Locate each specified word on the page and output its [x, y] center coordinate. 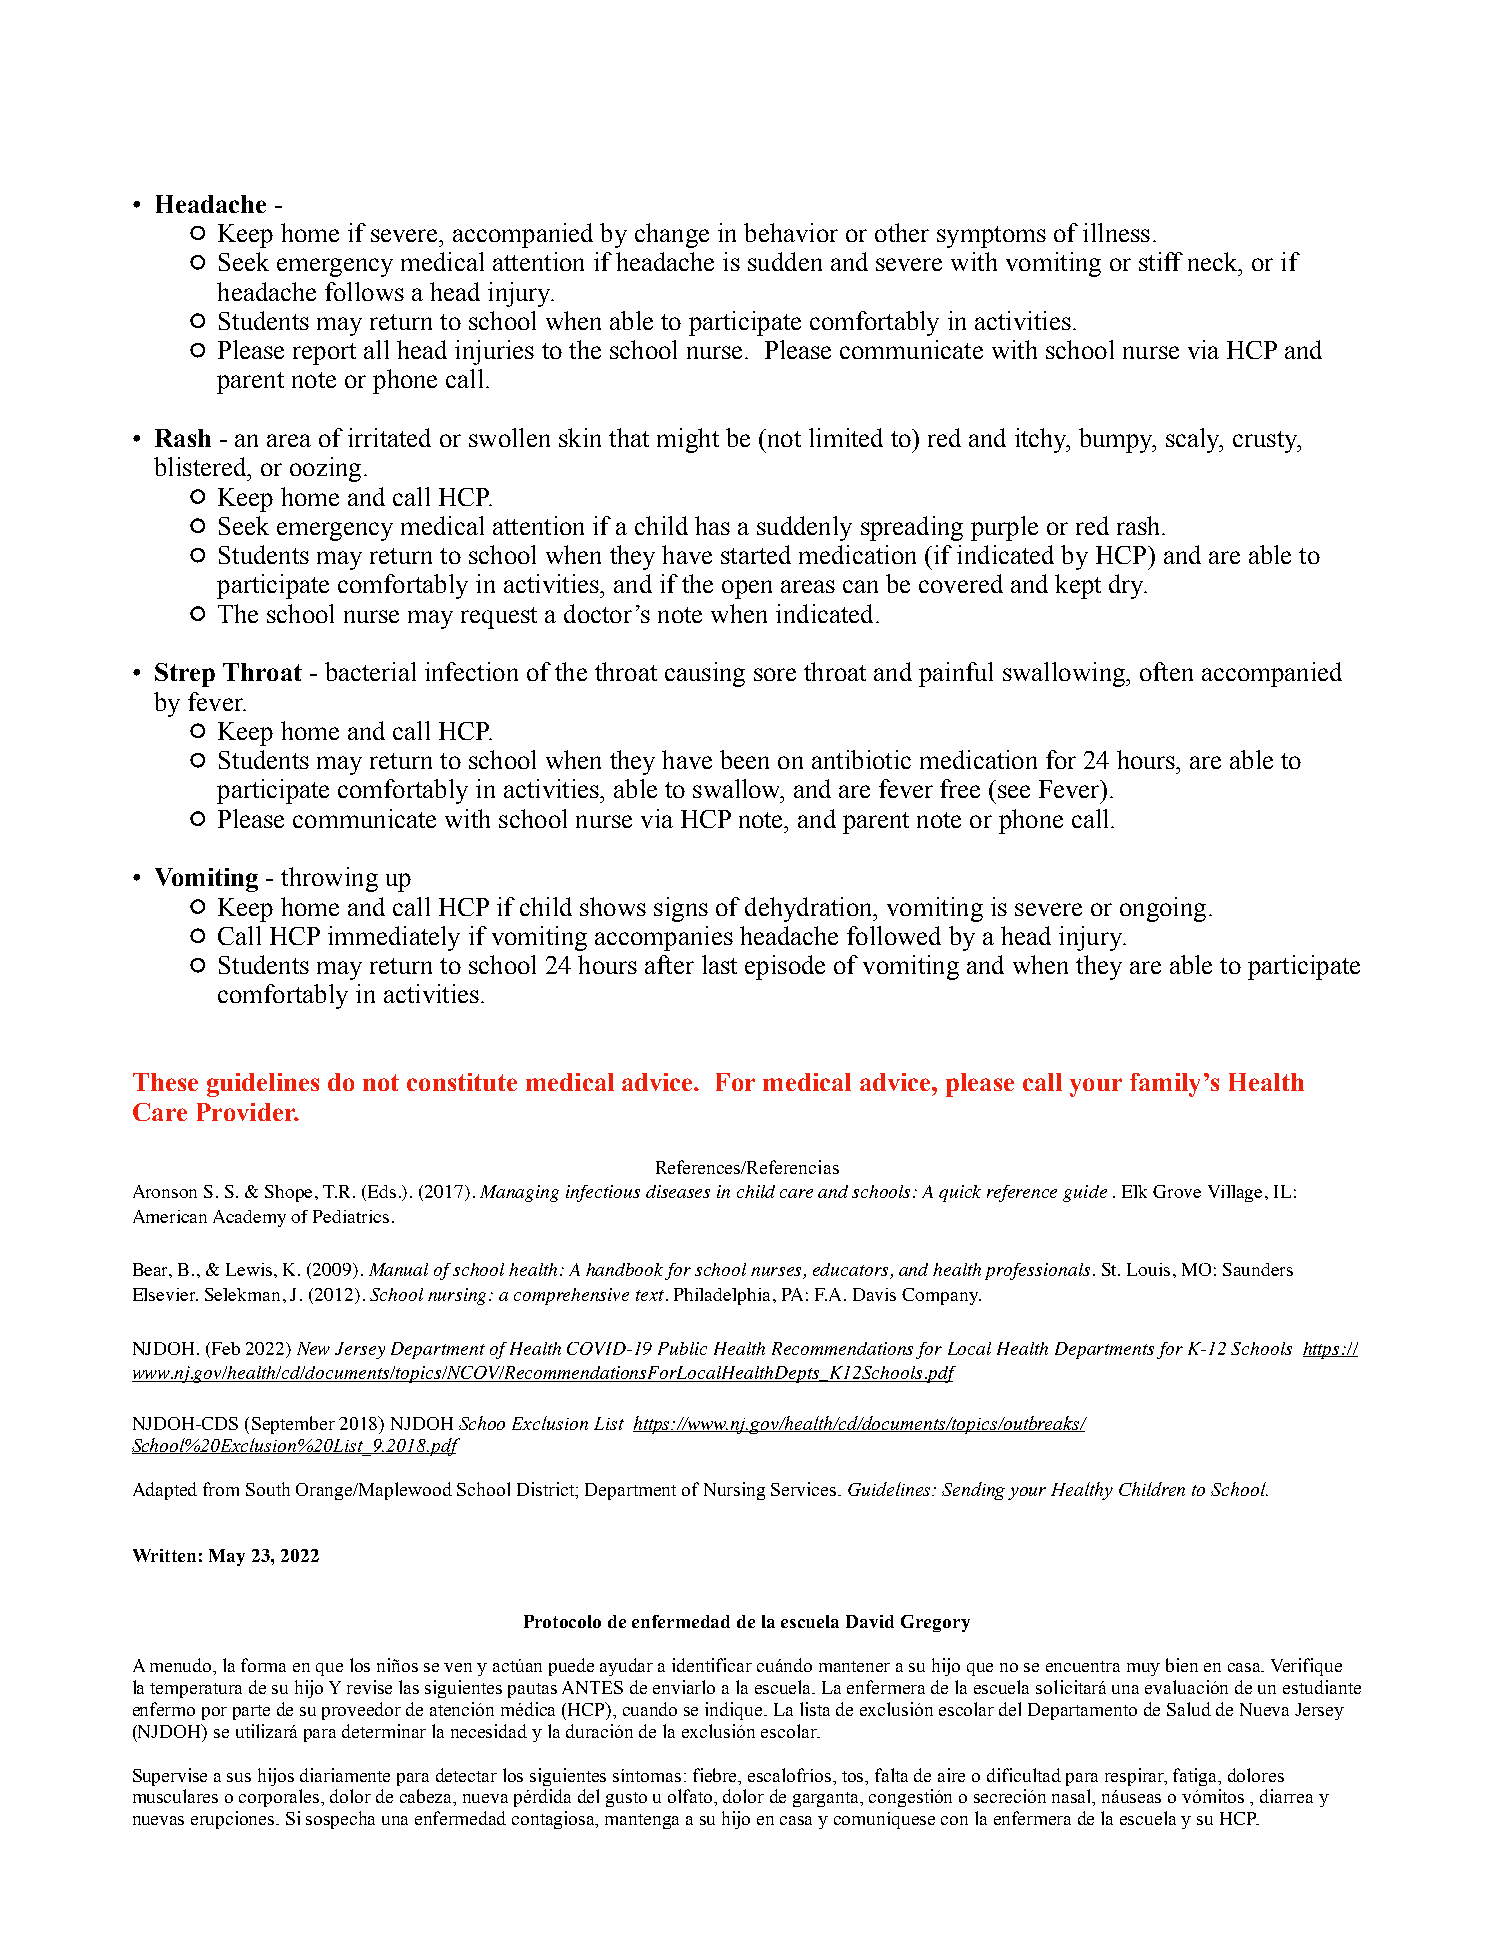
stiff [1161, 261]
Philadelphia [724, 1296]
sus [239, 1777]
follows [364, 291]
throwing [329, 879]
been [744, 759]
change [672, 235]
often [1166, 671]
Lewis [250, 1269]
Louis [1148, 1269]
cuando [650, 1709]
